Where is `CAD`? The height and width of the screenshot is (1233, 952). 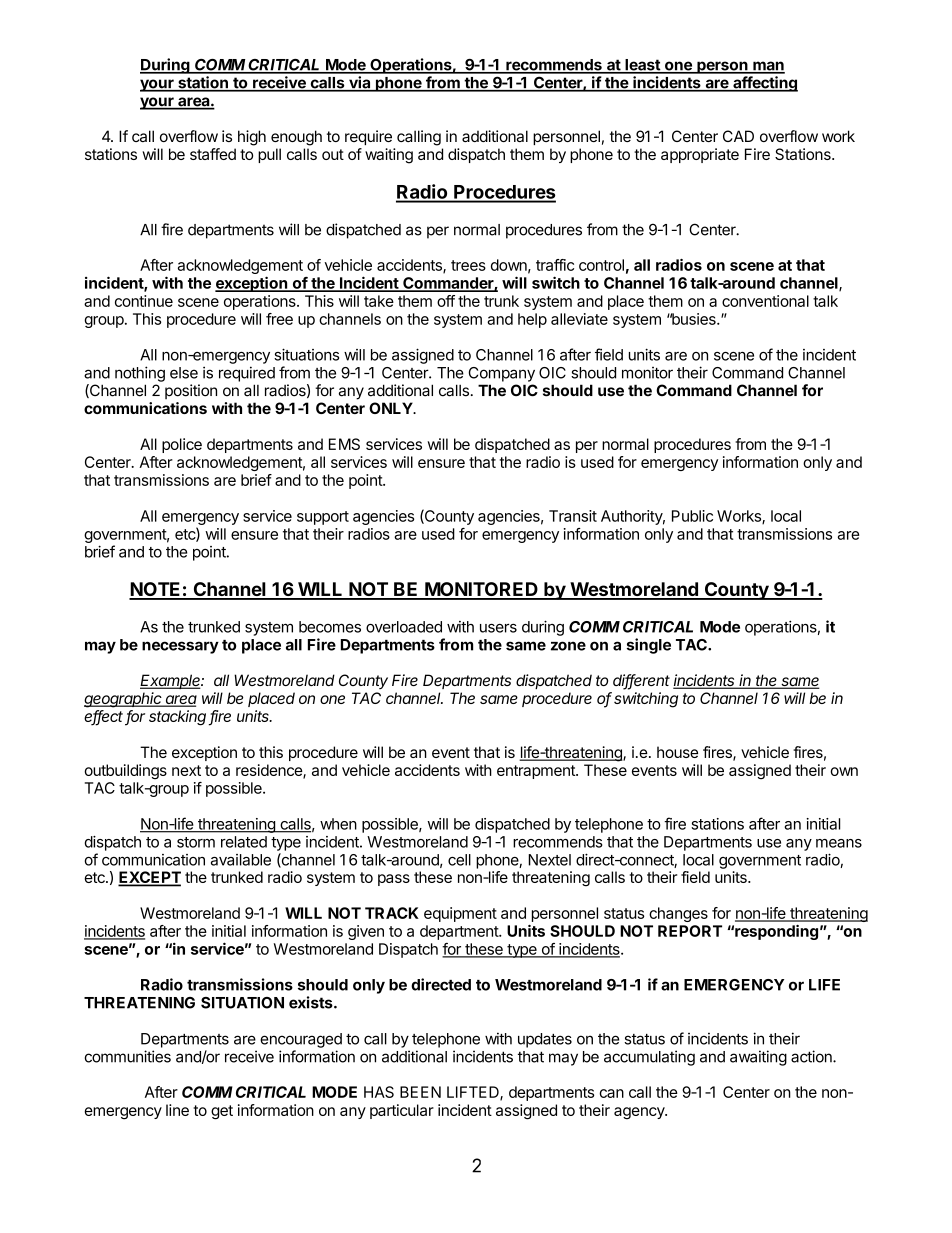
CAD is located at coordinates (738, 136).
